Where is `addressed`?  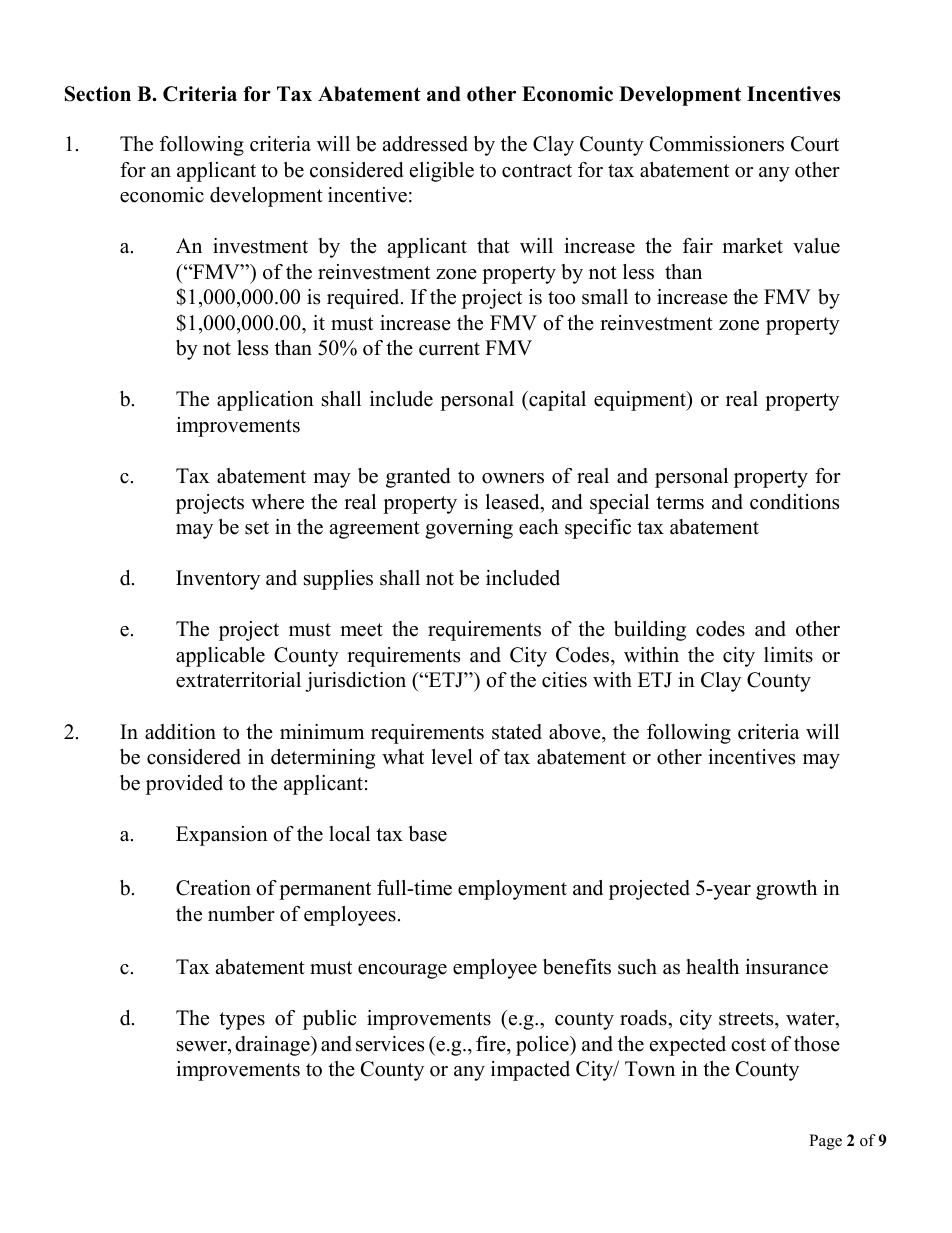 addressed is located at coordinates (425, 144).
